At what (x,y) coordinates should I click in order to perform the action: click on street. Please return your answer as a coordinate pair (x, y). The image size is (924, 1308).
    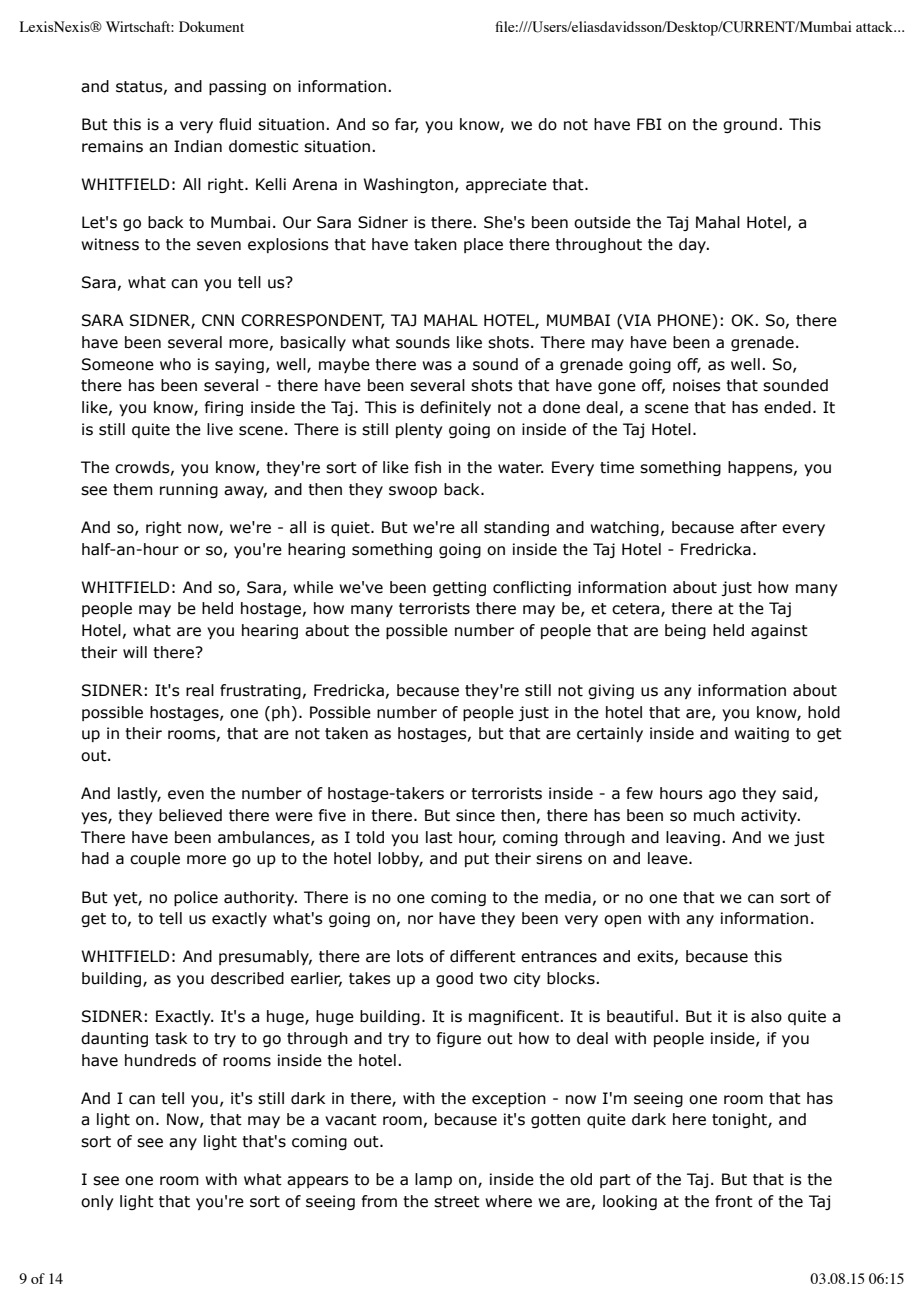
    Looking at the image, I should click on (457, 1202).
